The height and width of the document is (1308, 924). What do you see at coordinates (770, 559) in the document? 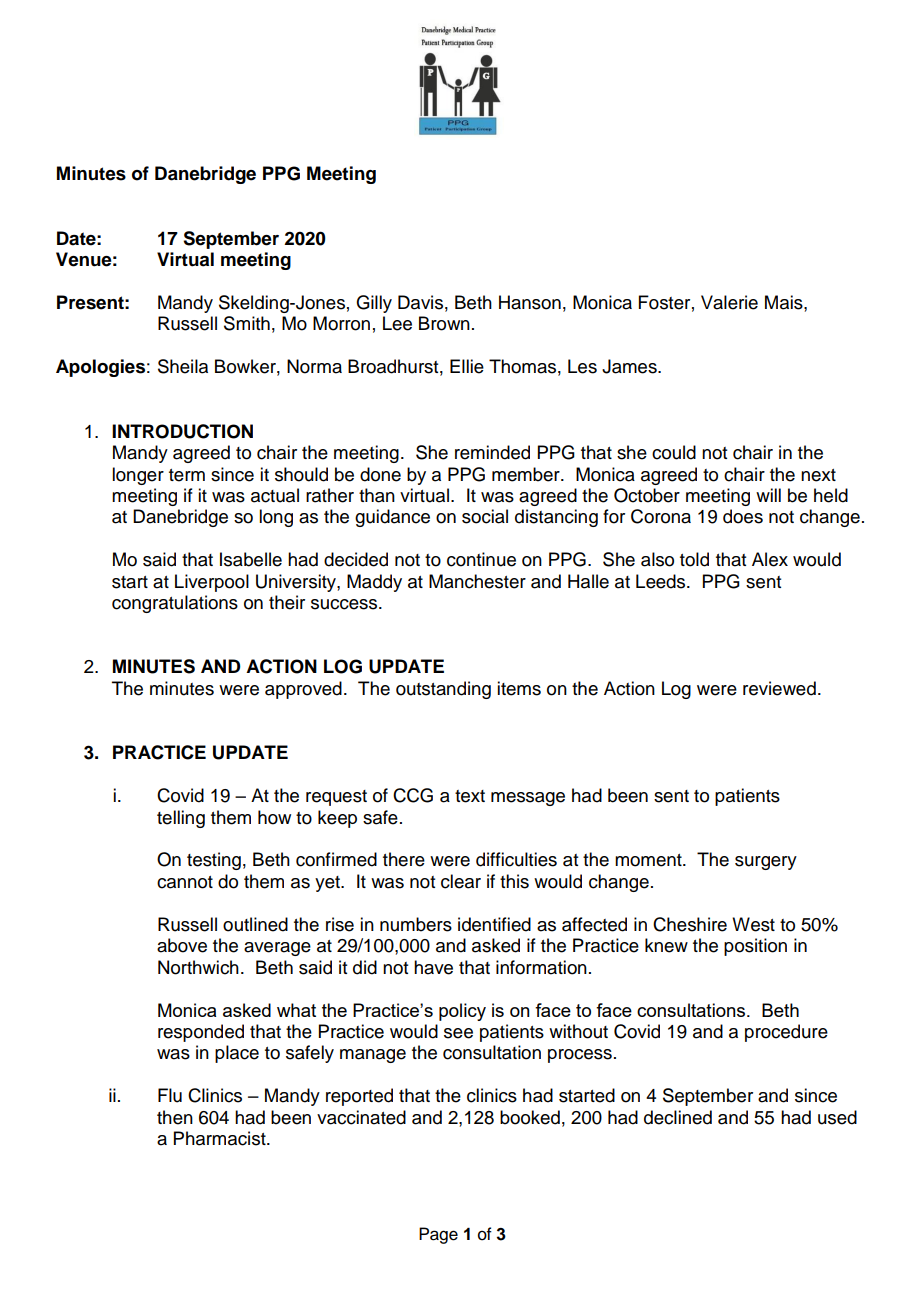
I see `Alex` at bounding box center [770, 559].
